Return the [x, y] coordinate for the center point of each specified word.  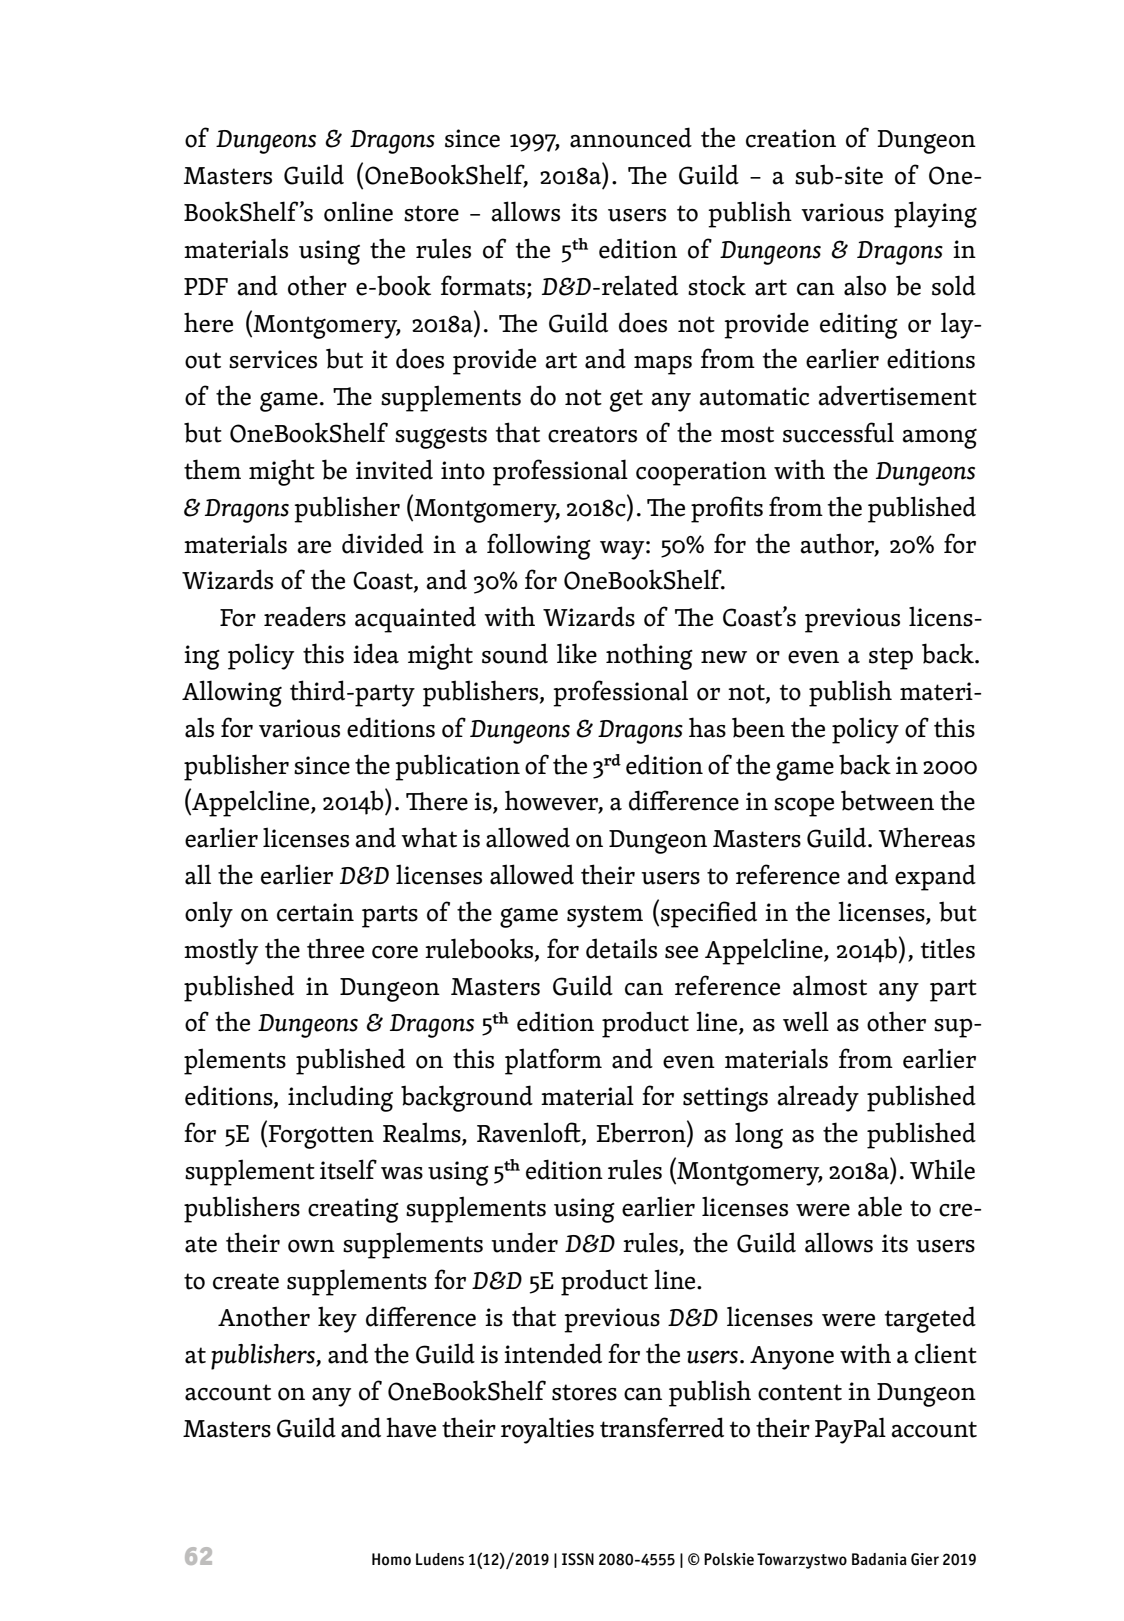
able [880, 1206]
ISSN [578, 1559]
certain [315, 912]
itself [348, 1169]
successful [838, 432]
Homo [391, 1559]
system [605, 916]
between [887, 800]
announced [631, 137]
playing [935, 214]
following [539, 546]
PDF [206, 286]
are [314, 547]
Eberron [642, 1131]
